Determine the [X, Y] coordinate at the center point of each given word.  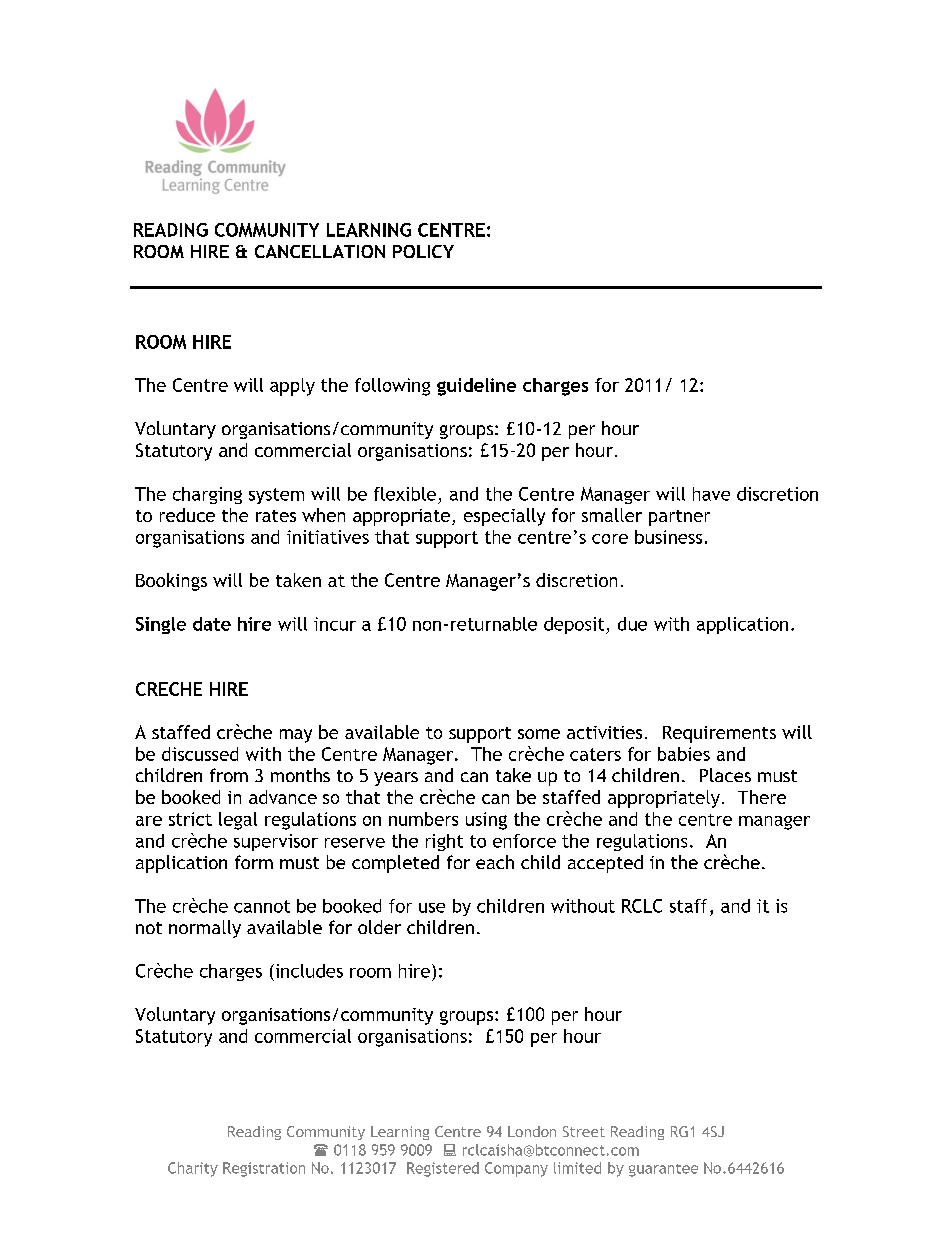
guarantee [663, 1170]
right [444, 842]
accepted [605, 864]
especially [504, 517]
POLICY [423, 251]
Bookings [171, 582]
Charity [193, 1169]
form [254, 862]
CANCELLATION [320, 251]
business [668, 537]
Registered [443, 1169]
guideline [476, 387]
